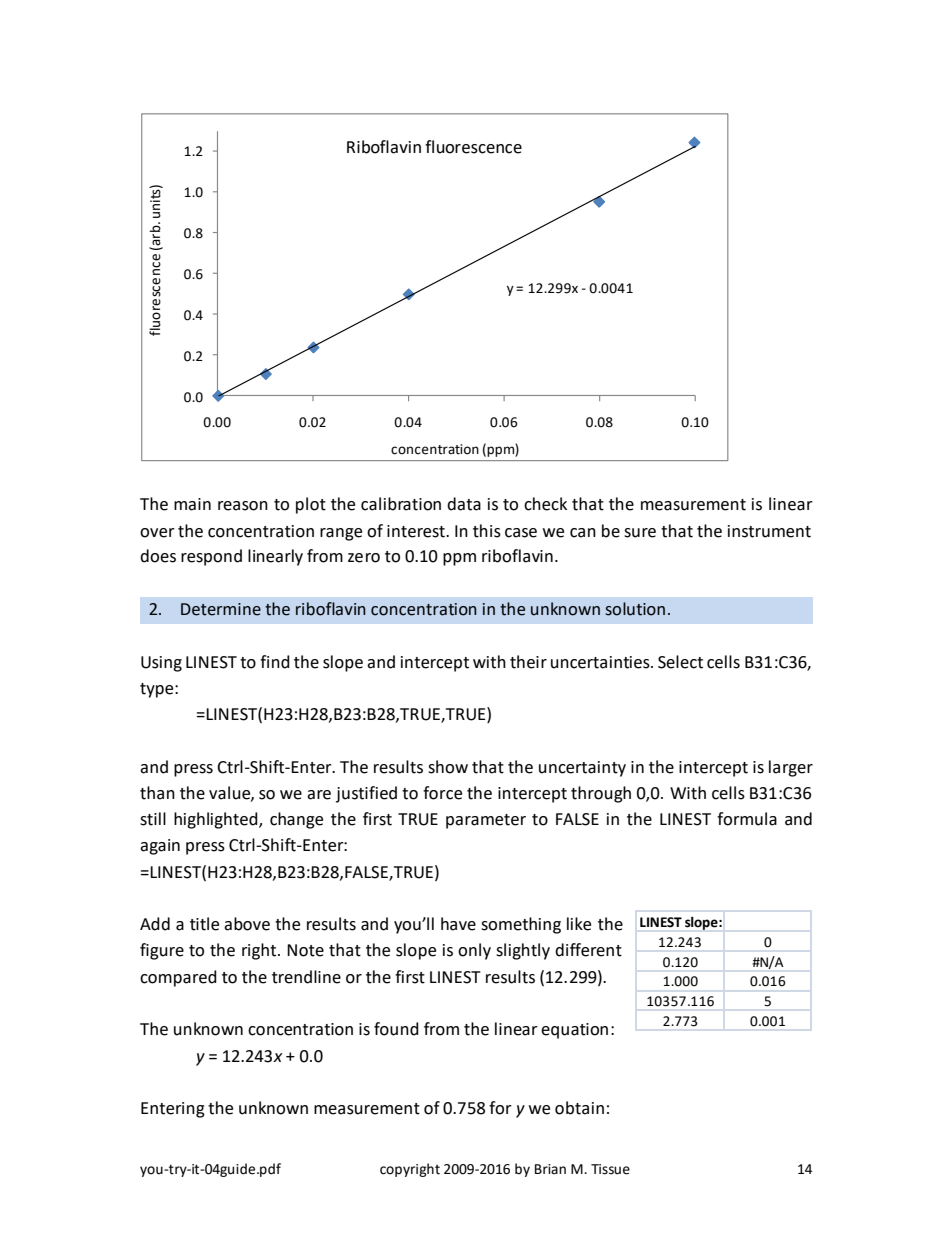  Describe the element at coordinates (487, 531) in the page. I see `this` at that location.
